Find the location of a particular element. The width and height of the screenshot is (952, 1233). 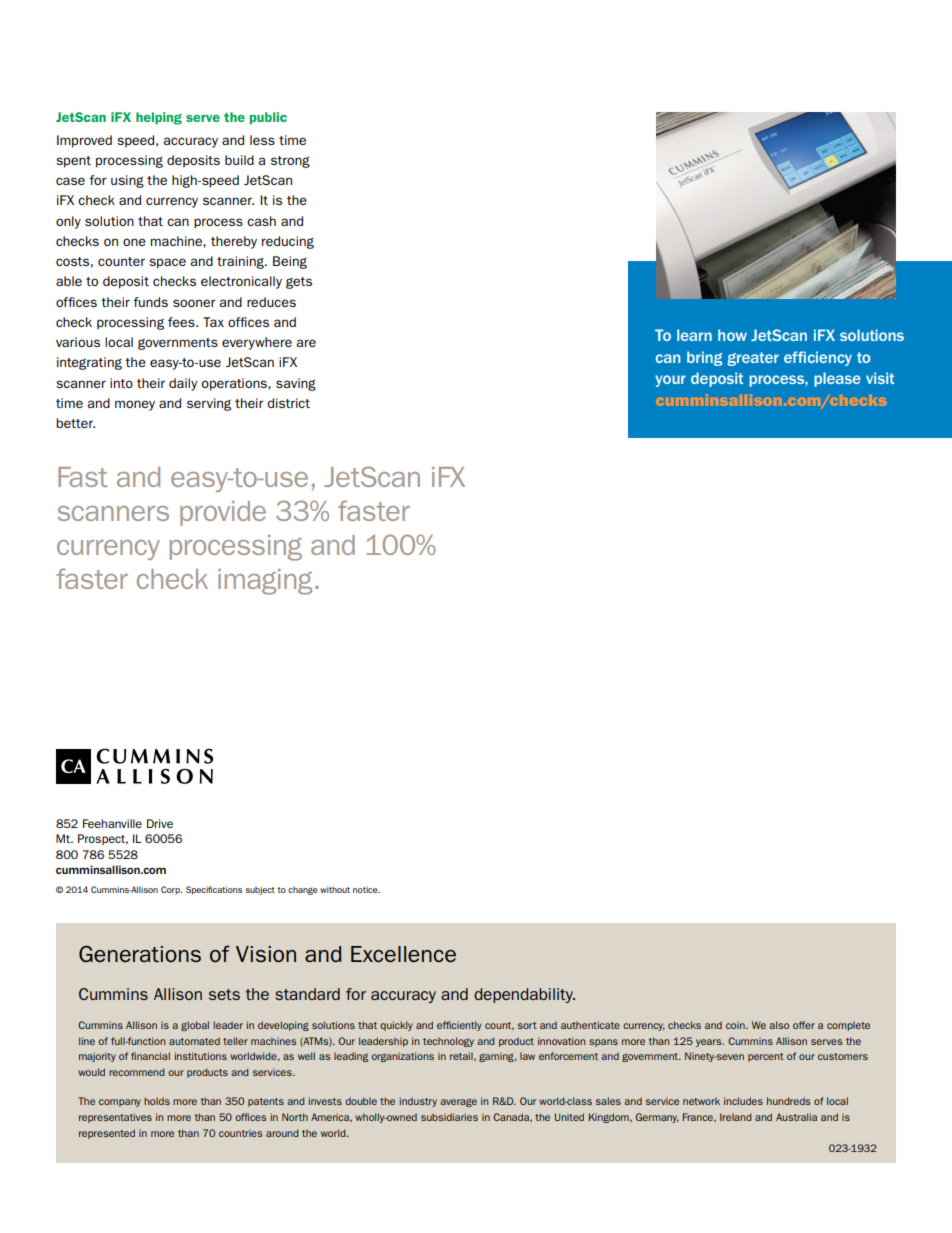

also is located at coordinates (779, 1025).
